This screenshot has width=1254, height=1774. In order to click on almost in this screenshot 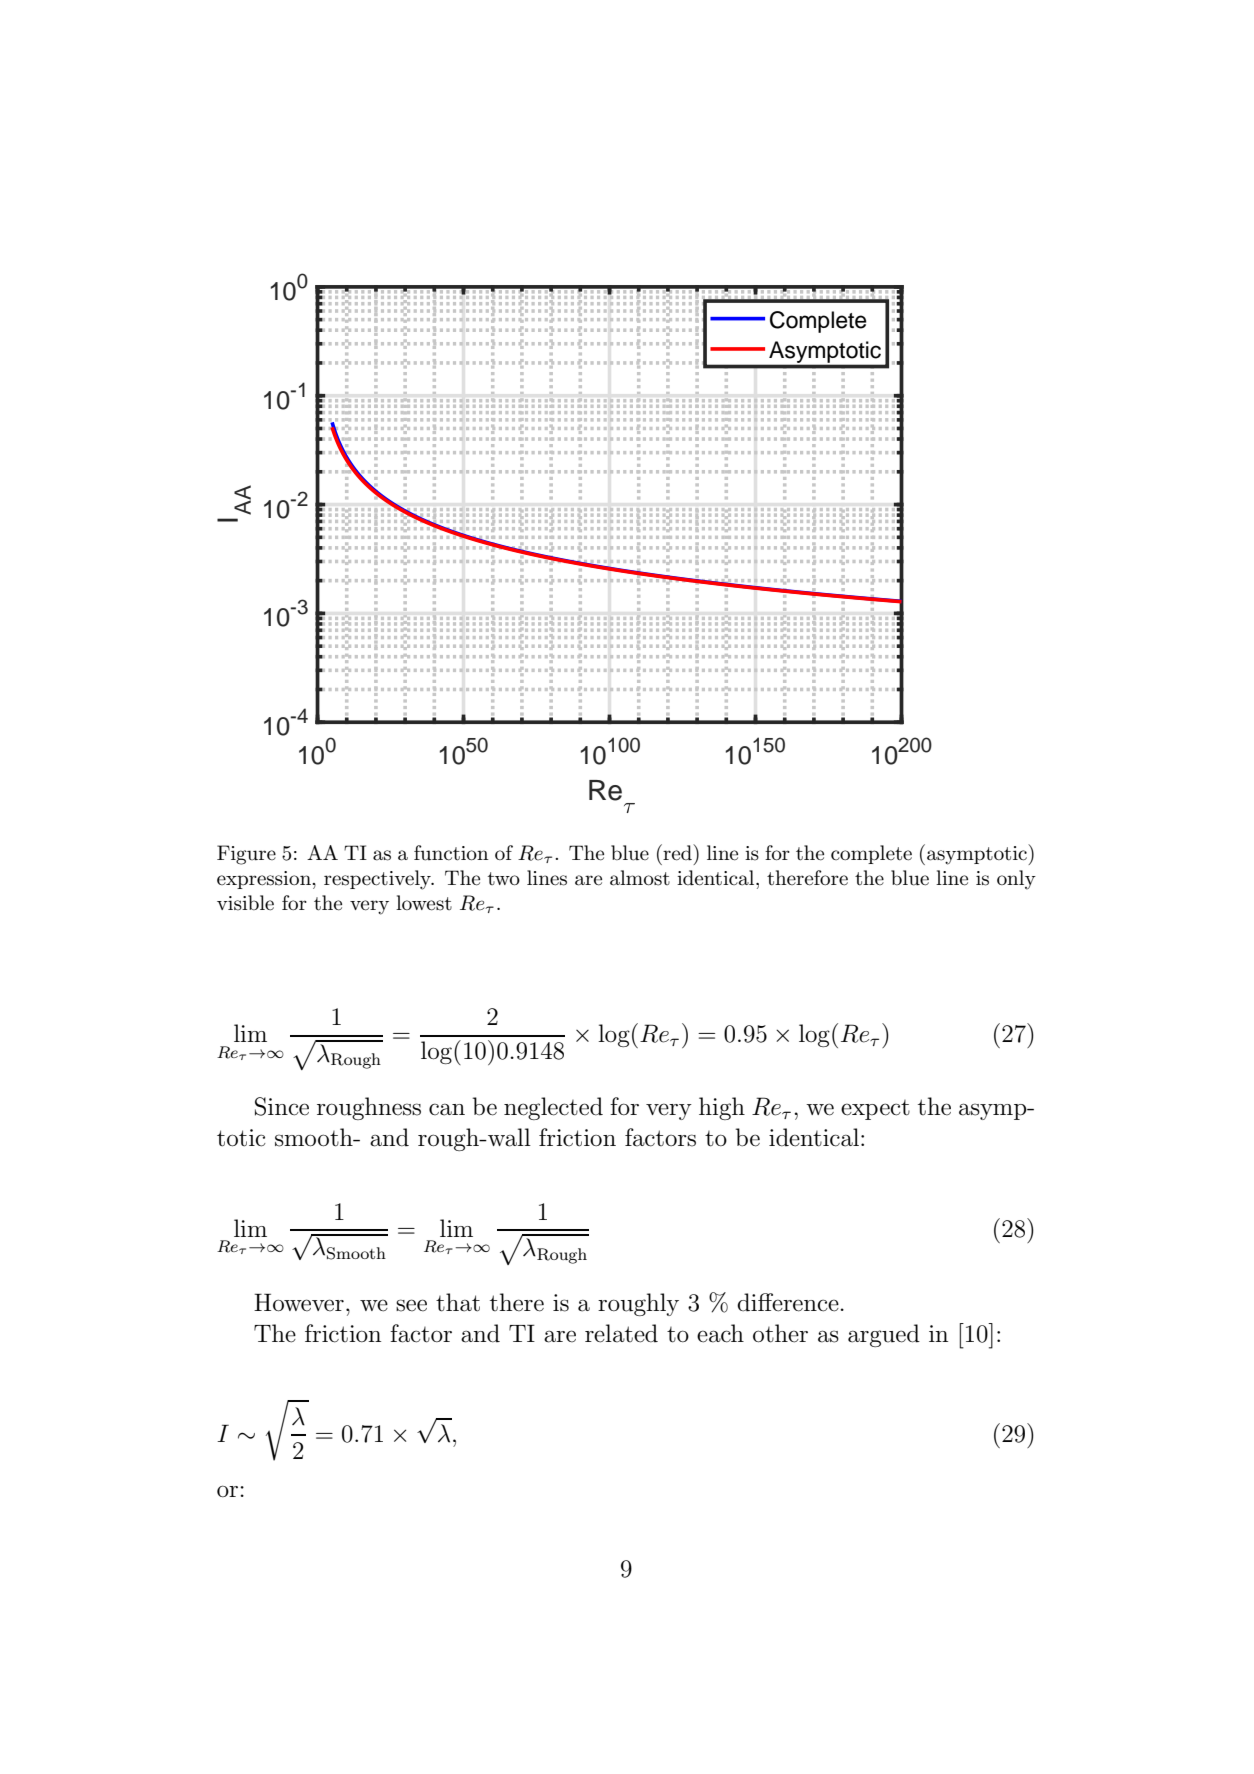, I will do `click(640, 878)`.
